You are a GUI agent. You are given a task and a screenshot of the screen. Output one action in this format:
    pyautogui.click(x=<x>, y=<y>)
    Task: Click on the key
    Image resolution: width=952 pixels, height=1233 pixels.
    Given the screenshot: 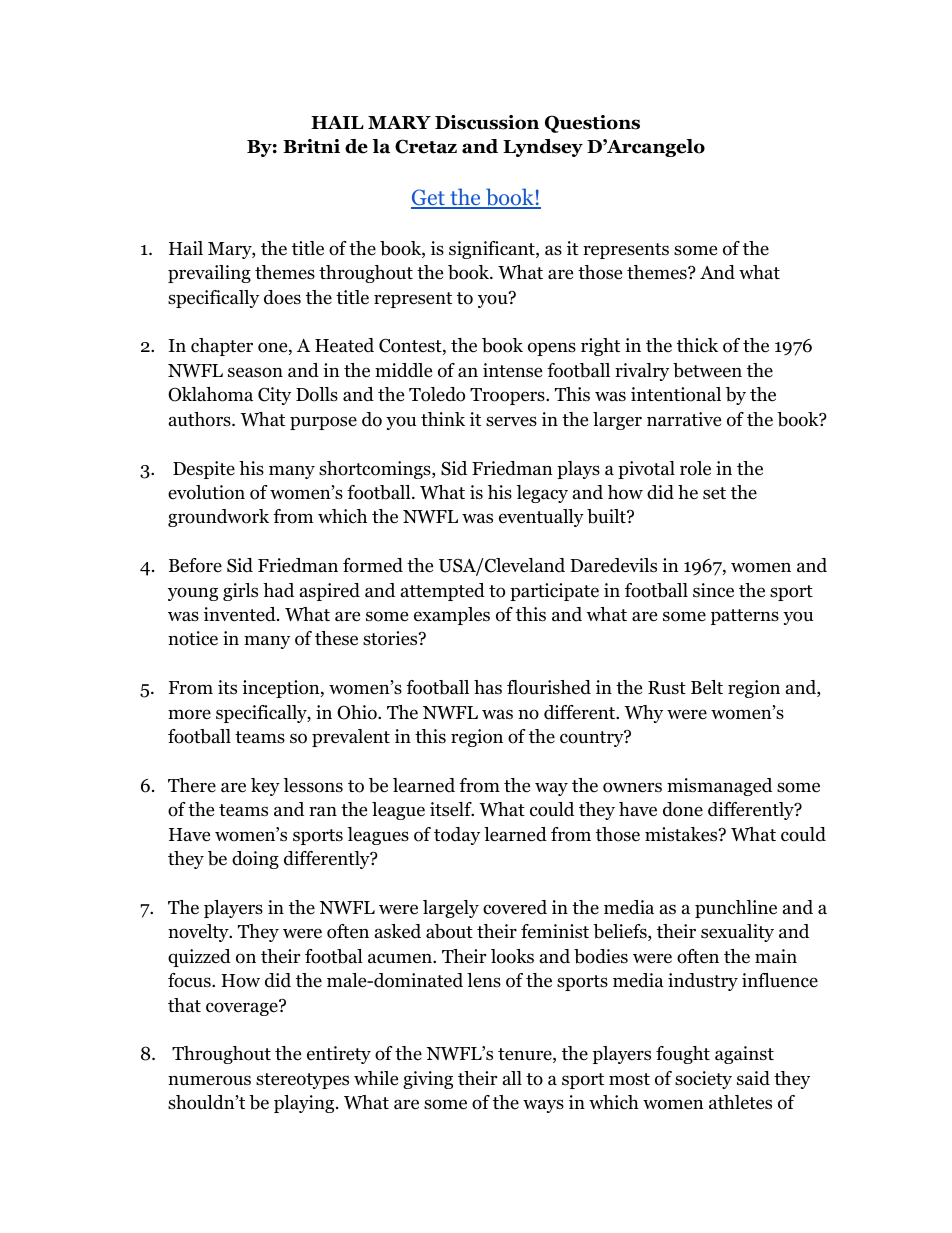 What is the action you would take?
    pyautogui.click(x=265, y=787)
